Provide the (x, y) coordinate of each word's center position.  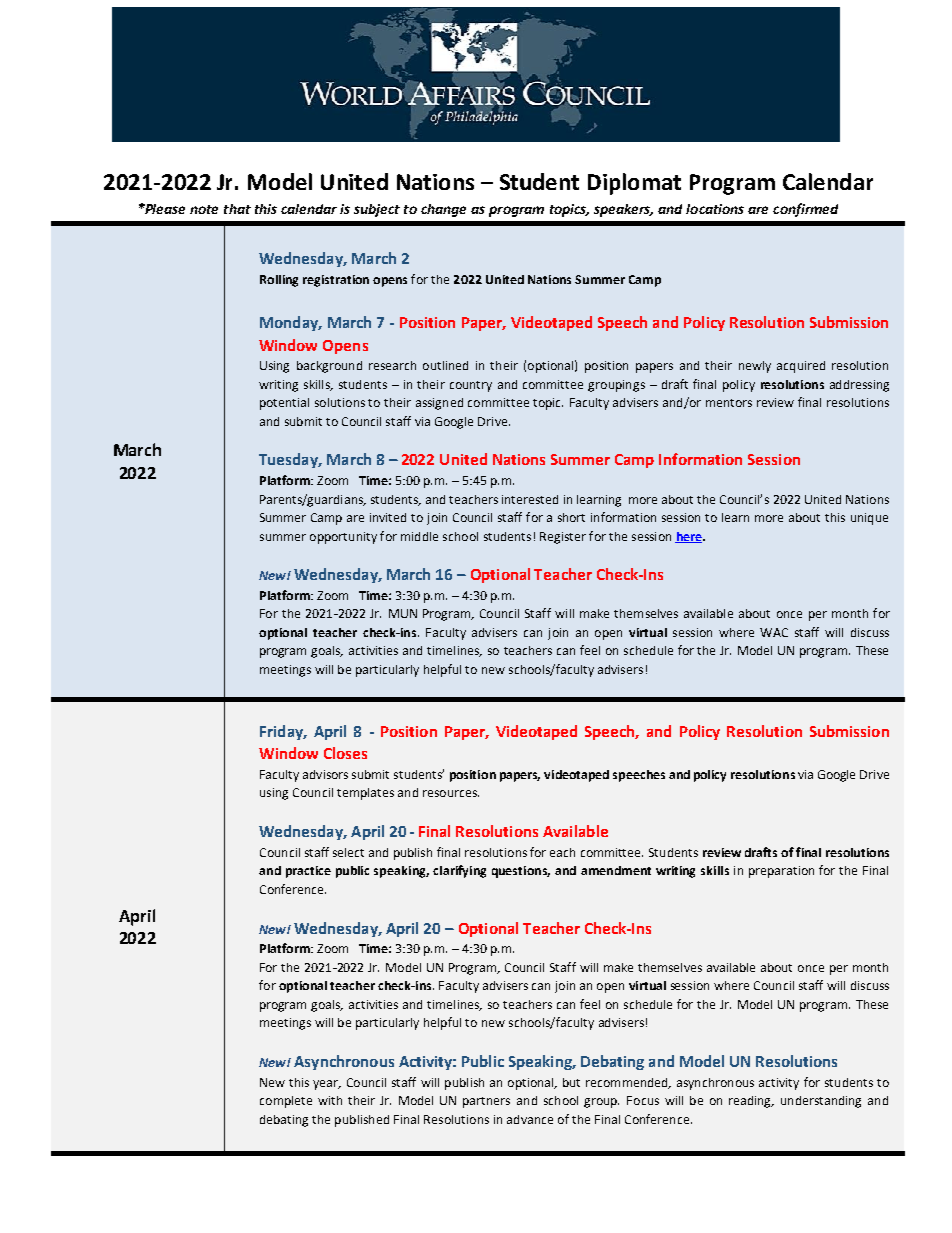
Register (563, 538)
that (237, 209)
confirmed (805, 210)
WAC (774, 632)
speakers (623, 210)
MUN (403, 613)
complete (286, 1102)
